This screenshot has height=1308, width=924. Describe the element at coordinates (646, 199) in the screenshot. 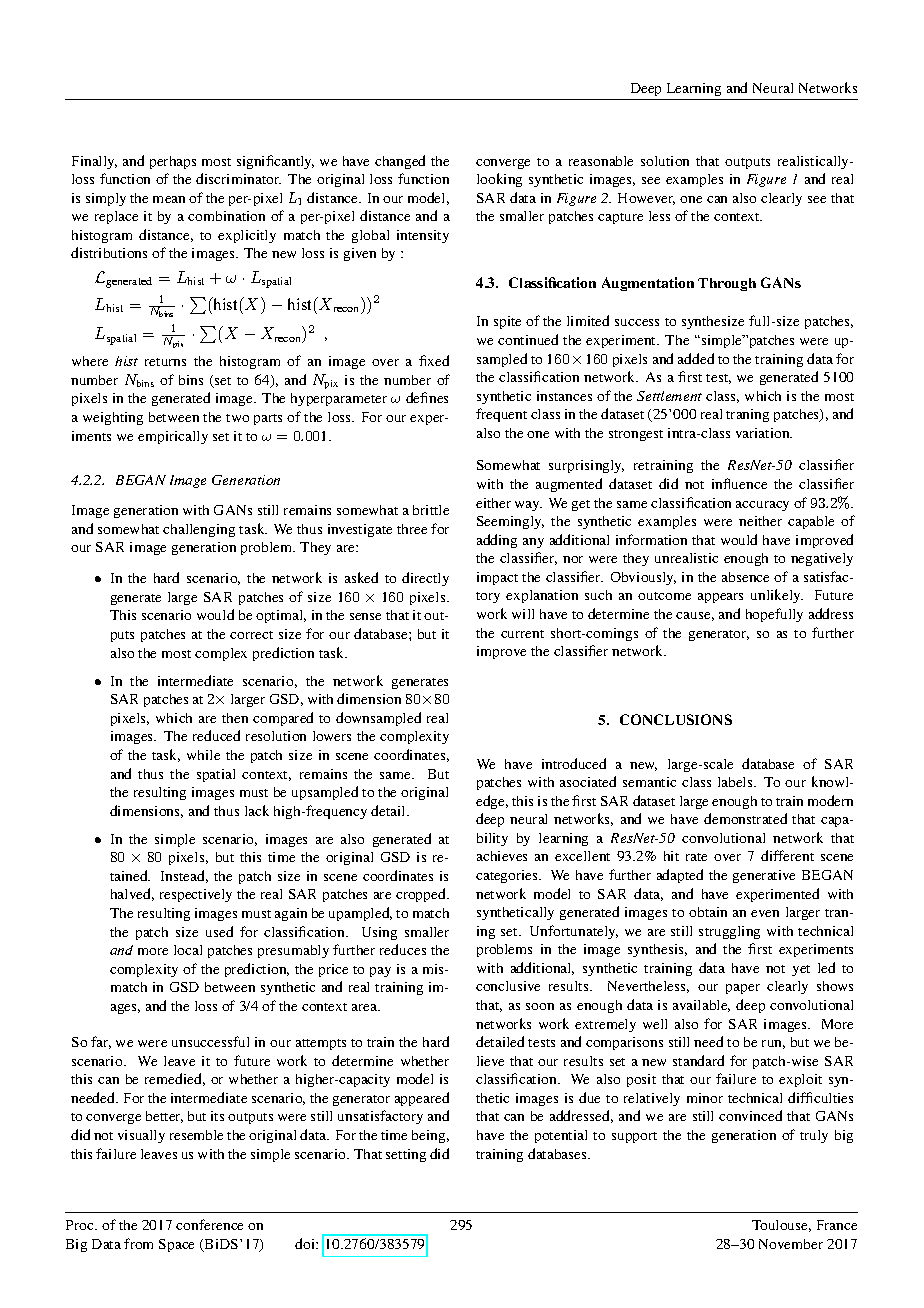

I see `However` at that location.
